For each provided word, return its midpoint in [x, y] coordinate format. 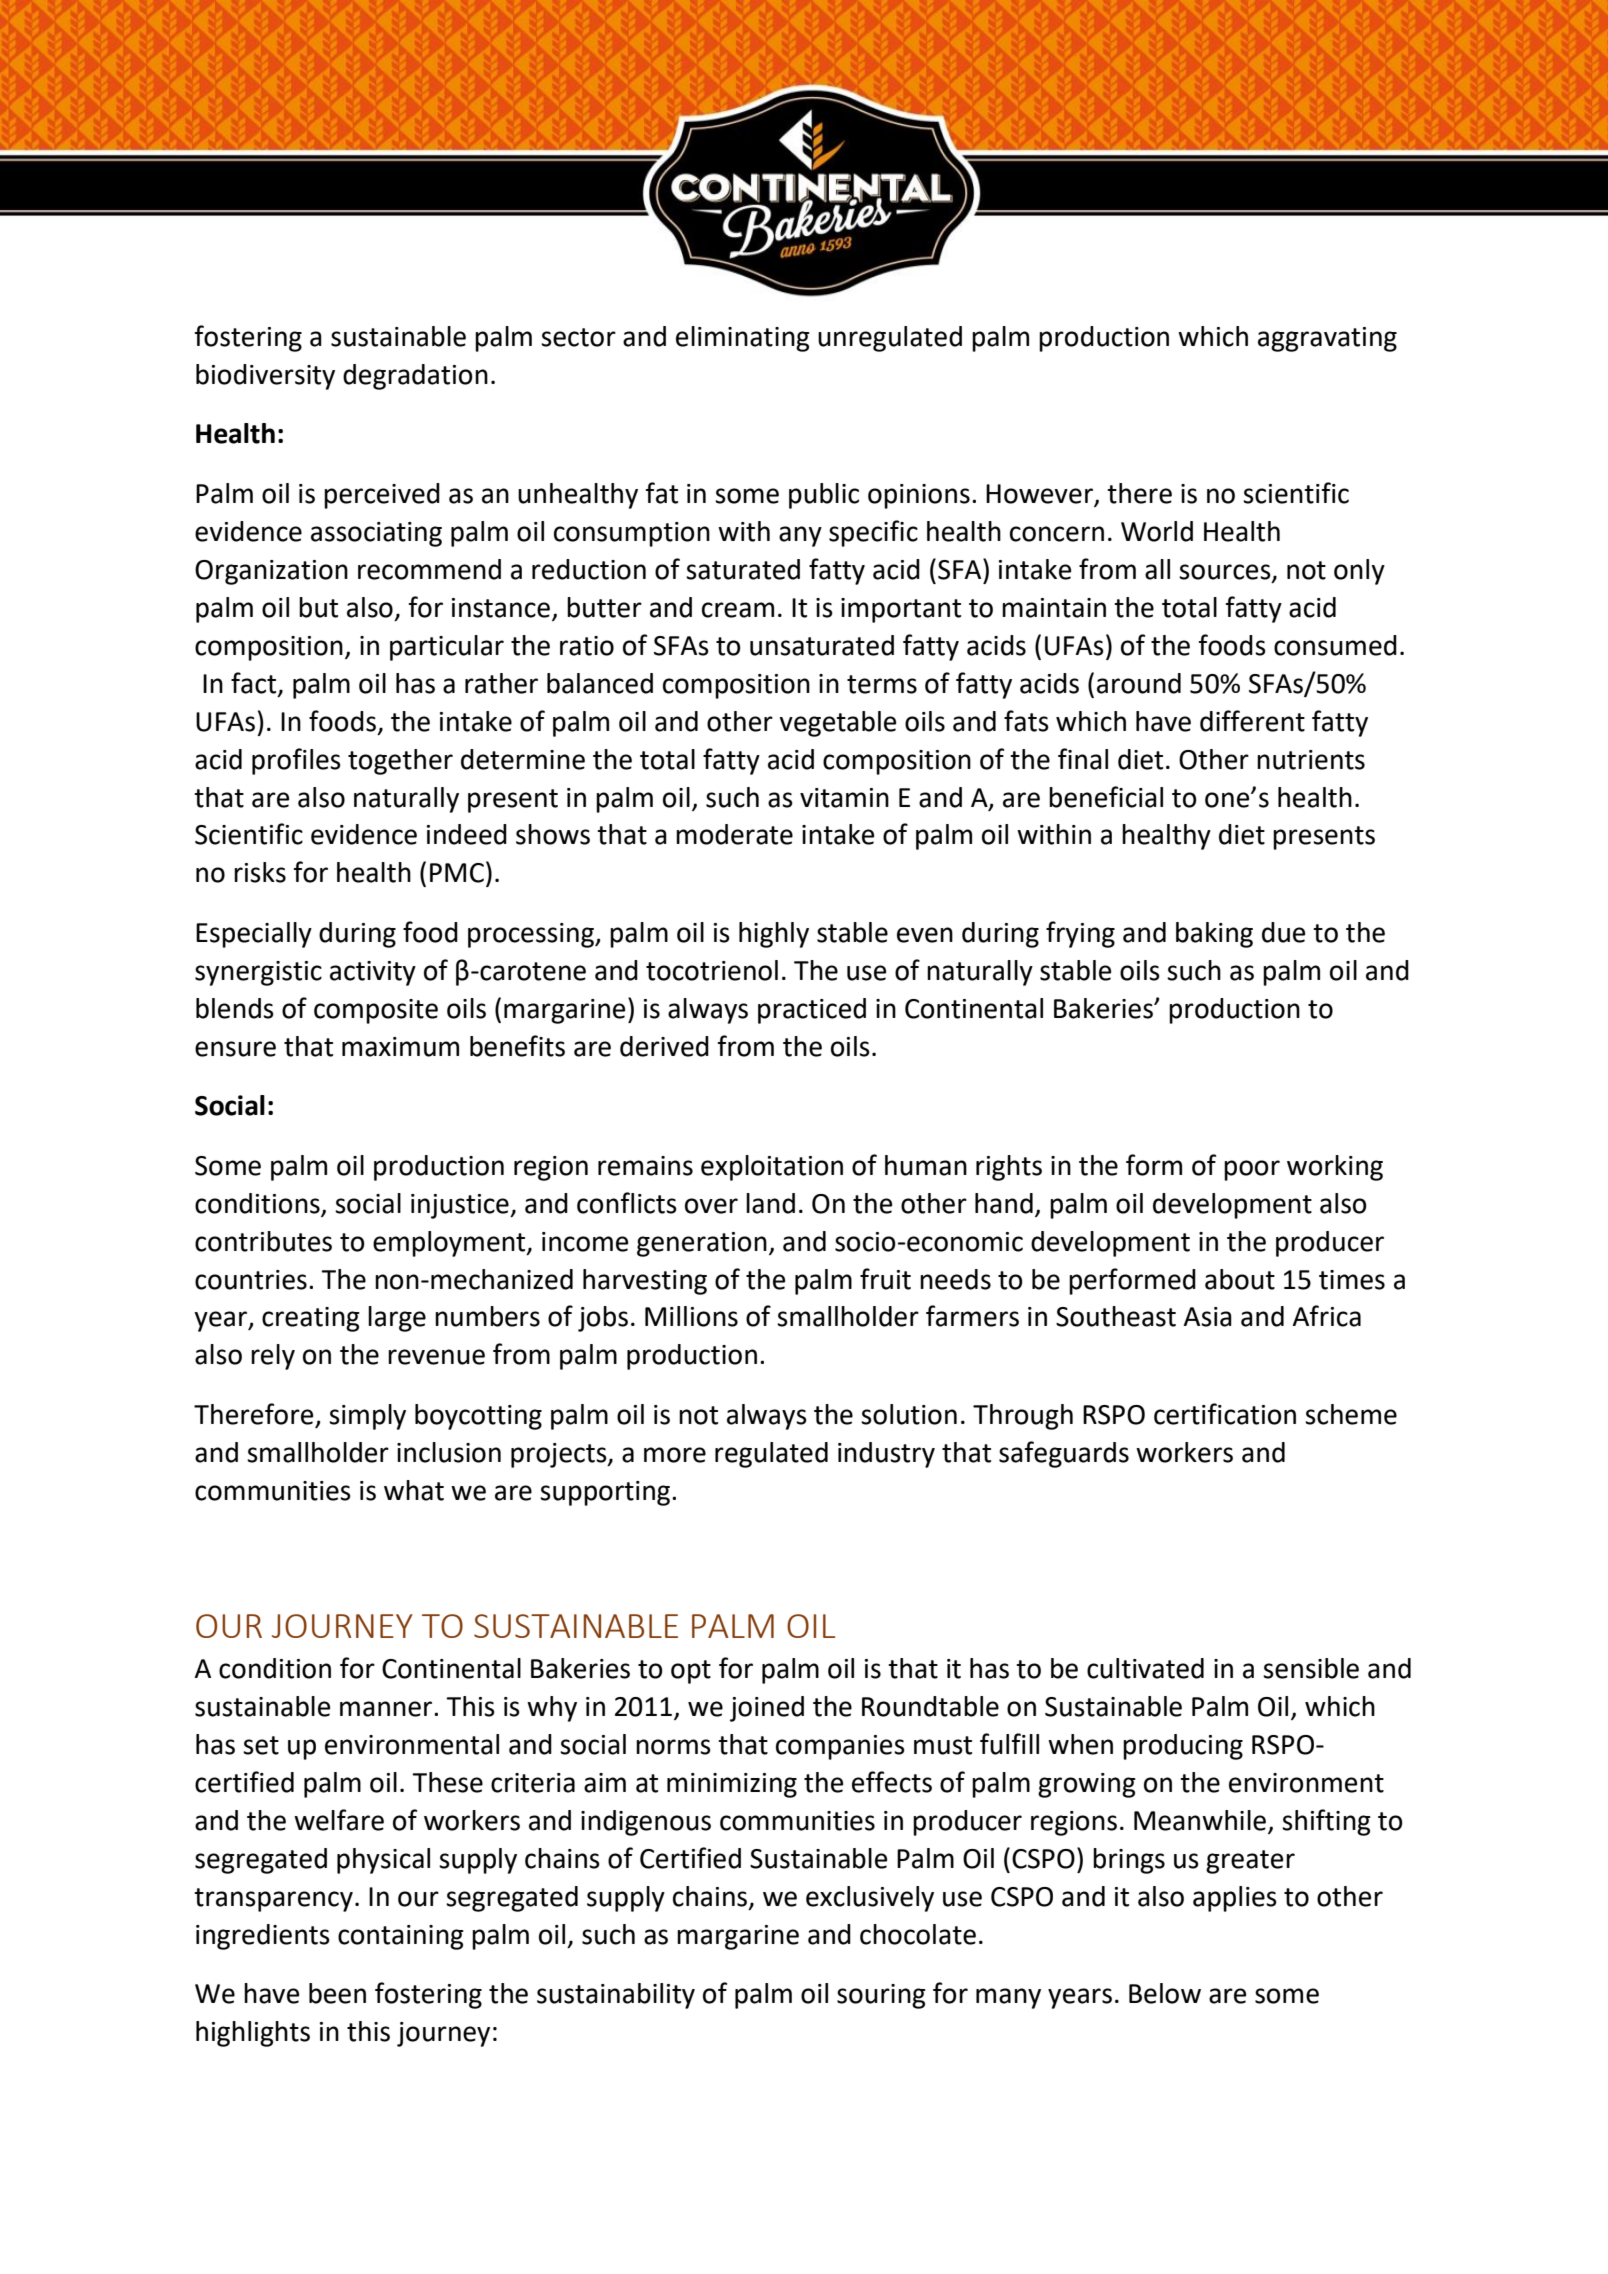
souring [881, 1996]
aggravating [1327, 339]
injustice [461, 1206]
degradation [415, 377]
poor [1252, 1170]
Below [1165, 1993]
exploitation [772, 1168]
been [337, 1993]
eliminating [743, 339]
